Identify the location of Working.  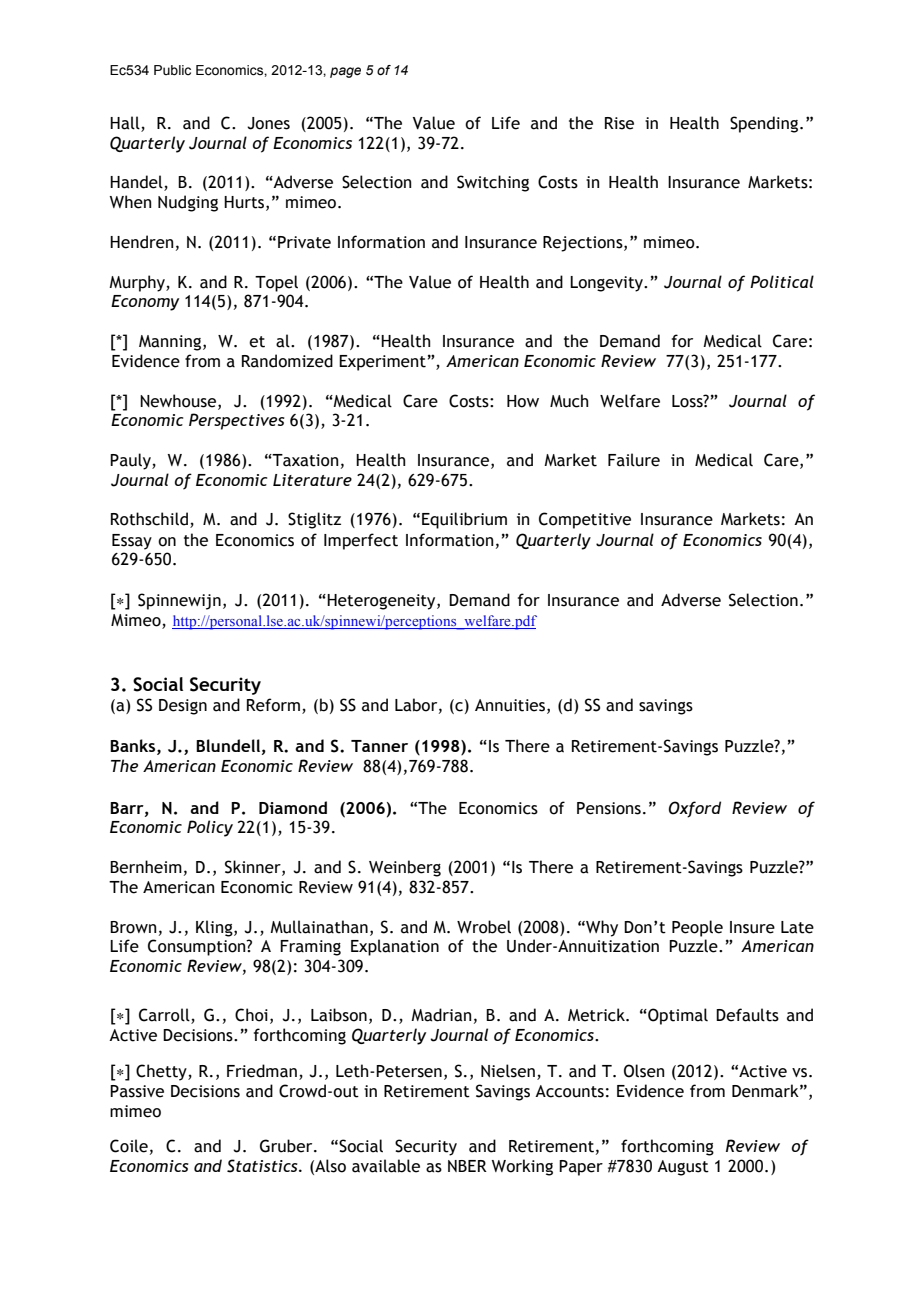
(522, 1167).
